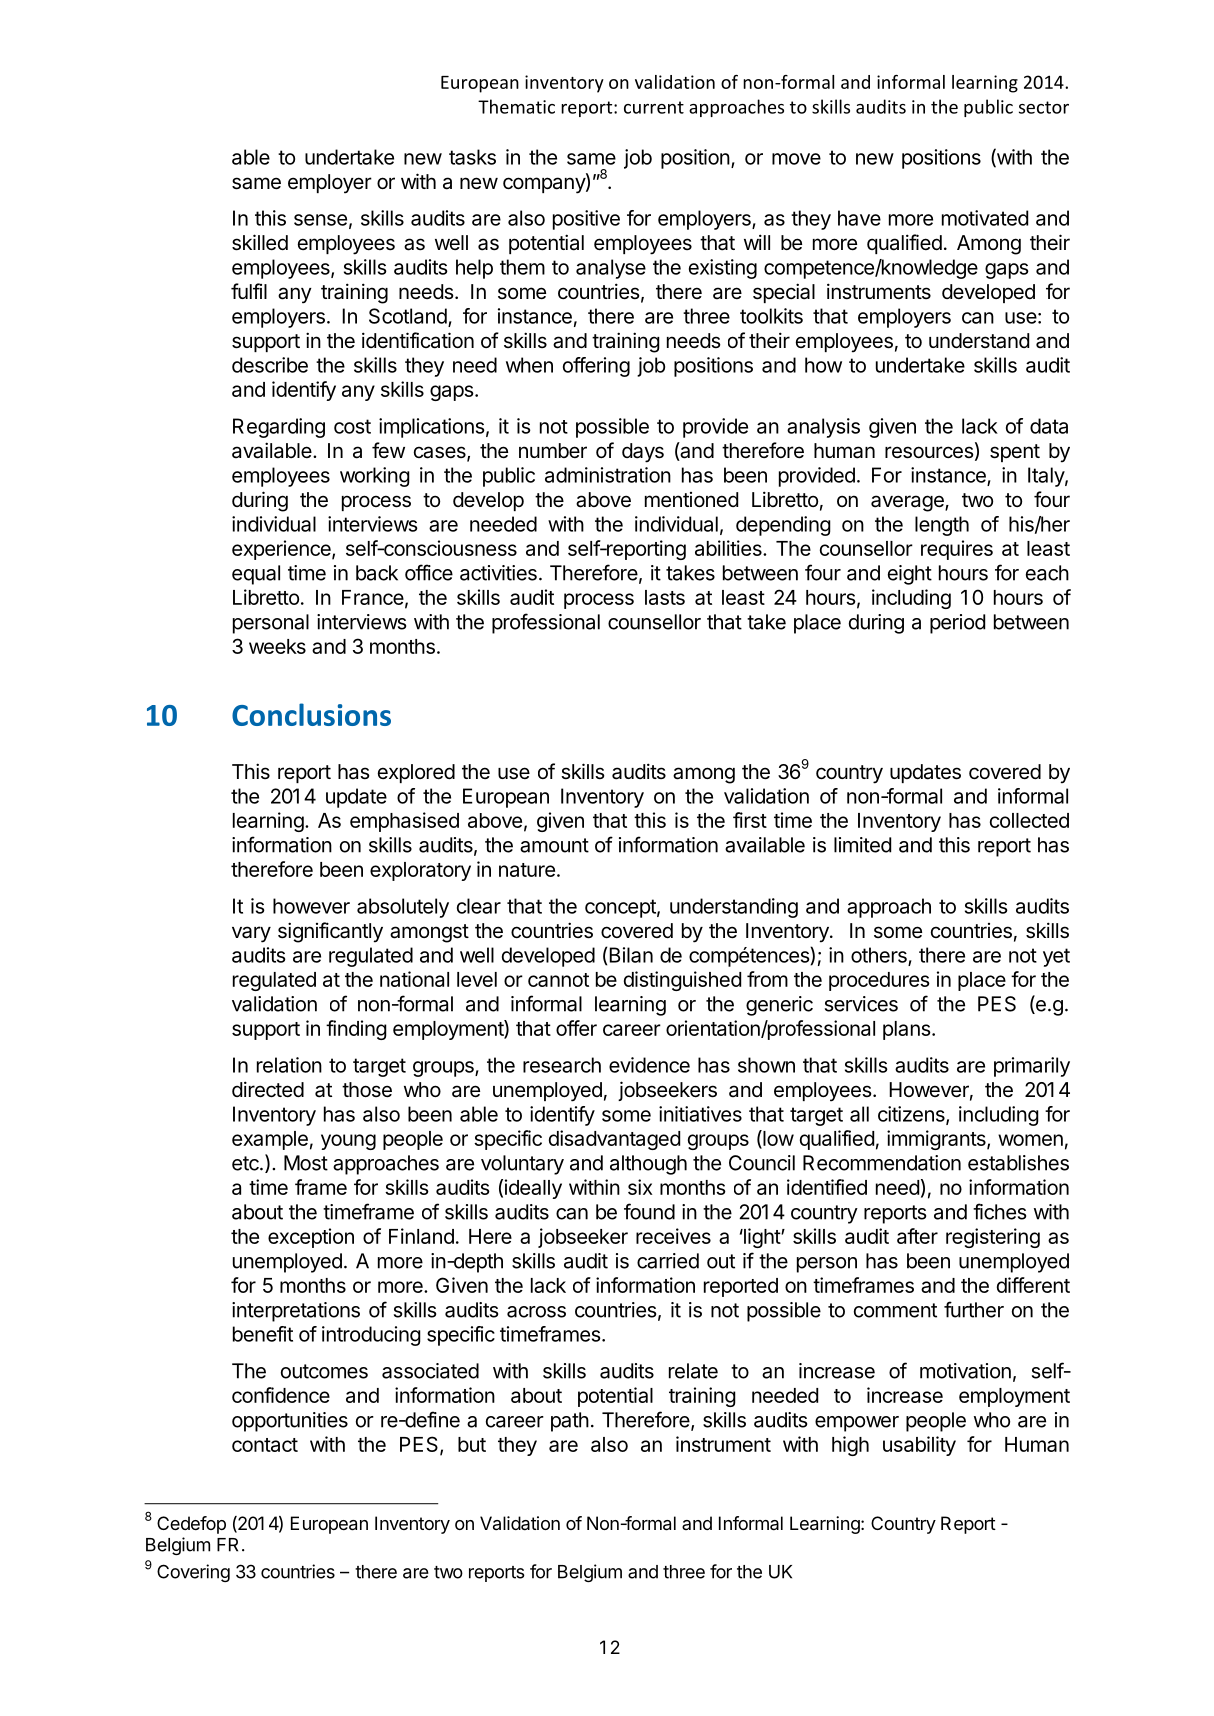 The height and width of the screenshot is (1716, 1214). Describe the element at coordinates (608, 475) in the screenshot. I see `administration` at that location.
